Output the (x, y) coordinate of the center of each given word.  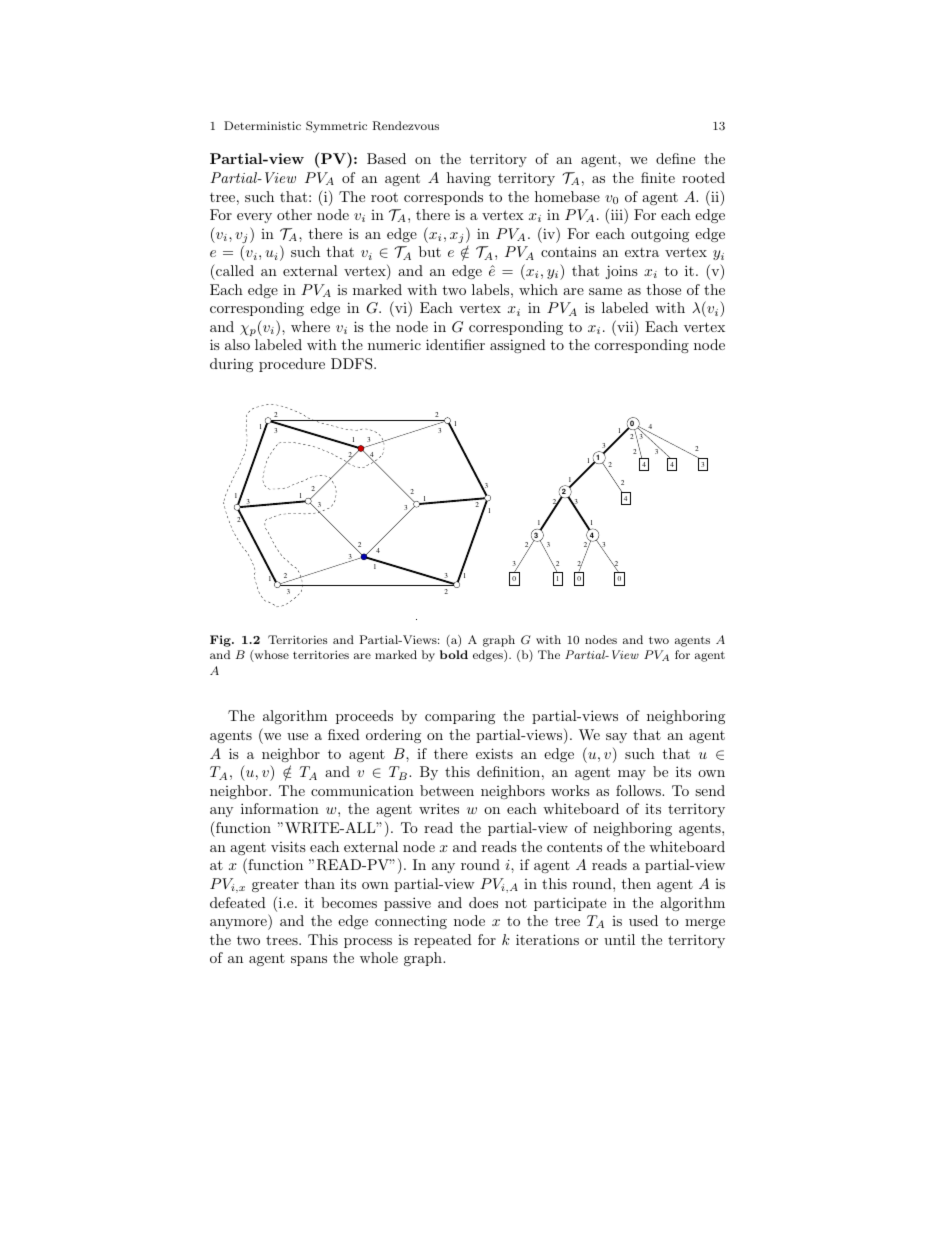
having (469, 179)
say (616, 738)
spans (309, 961)
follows (639, 790)
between (447, 790)
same (605, 291)
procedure (292, 365)
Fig (221, 641)
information (280, 808)
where (310, 326)
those (663, 289)
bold (454, 654)
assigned (518, 346)
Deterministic (262, 125)
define (675, 158)
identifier (455, 344)
